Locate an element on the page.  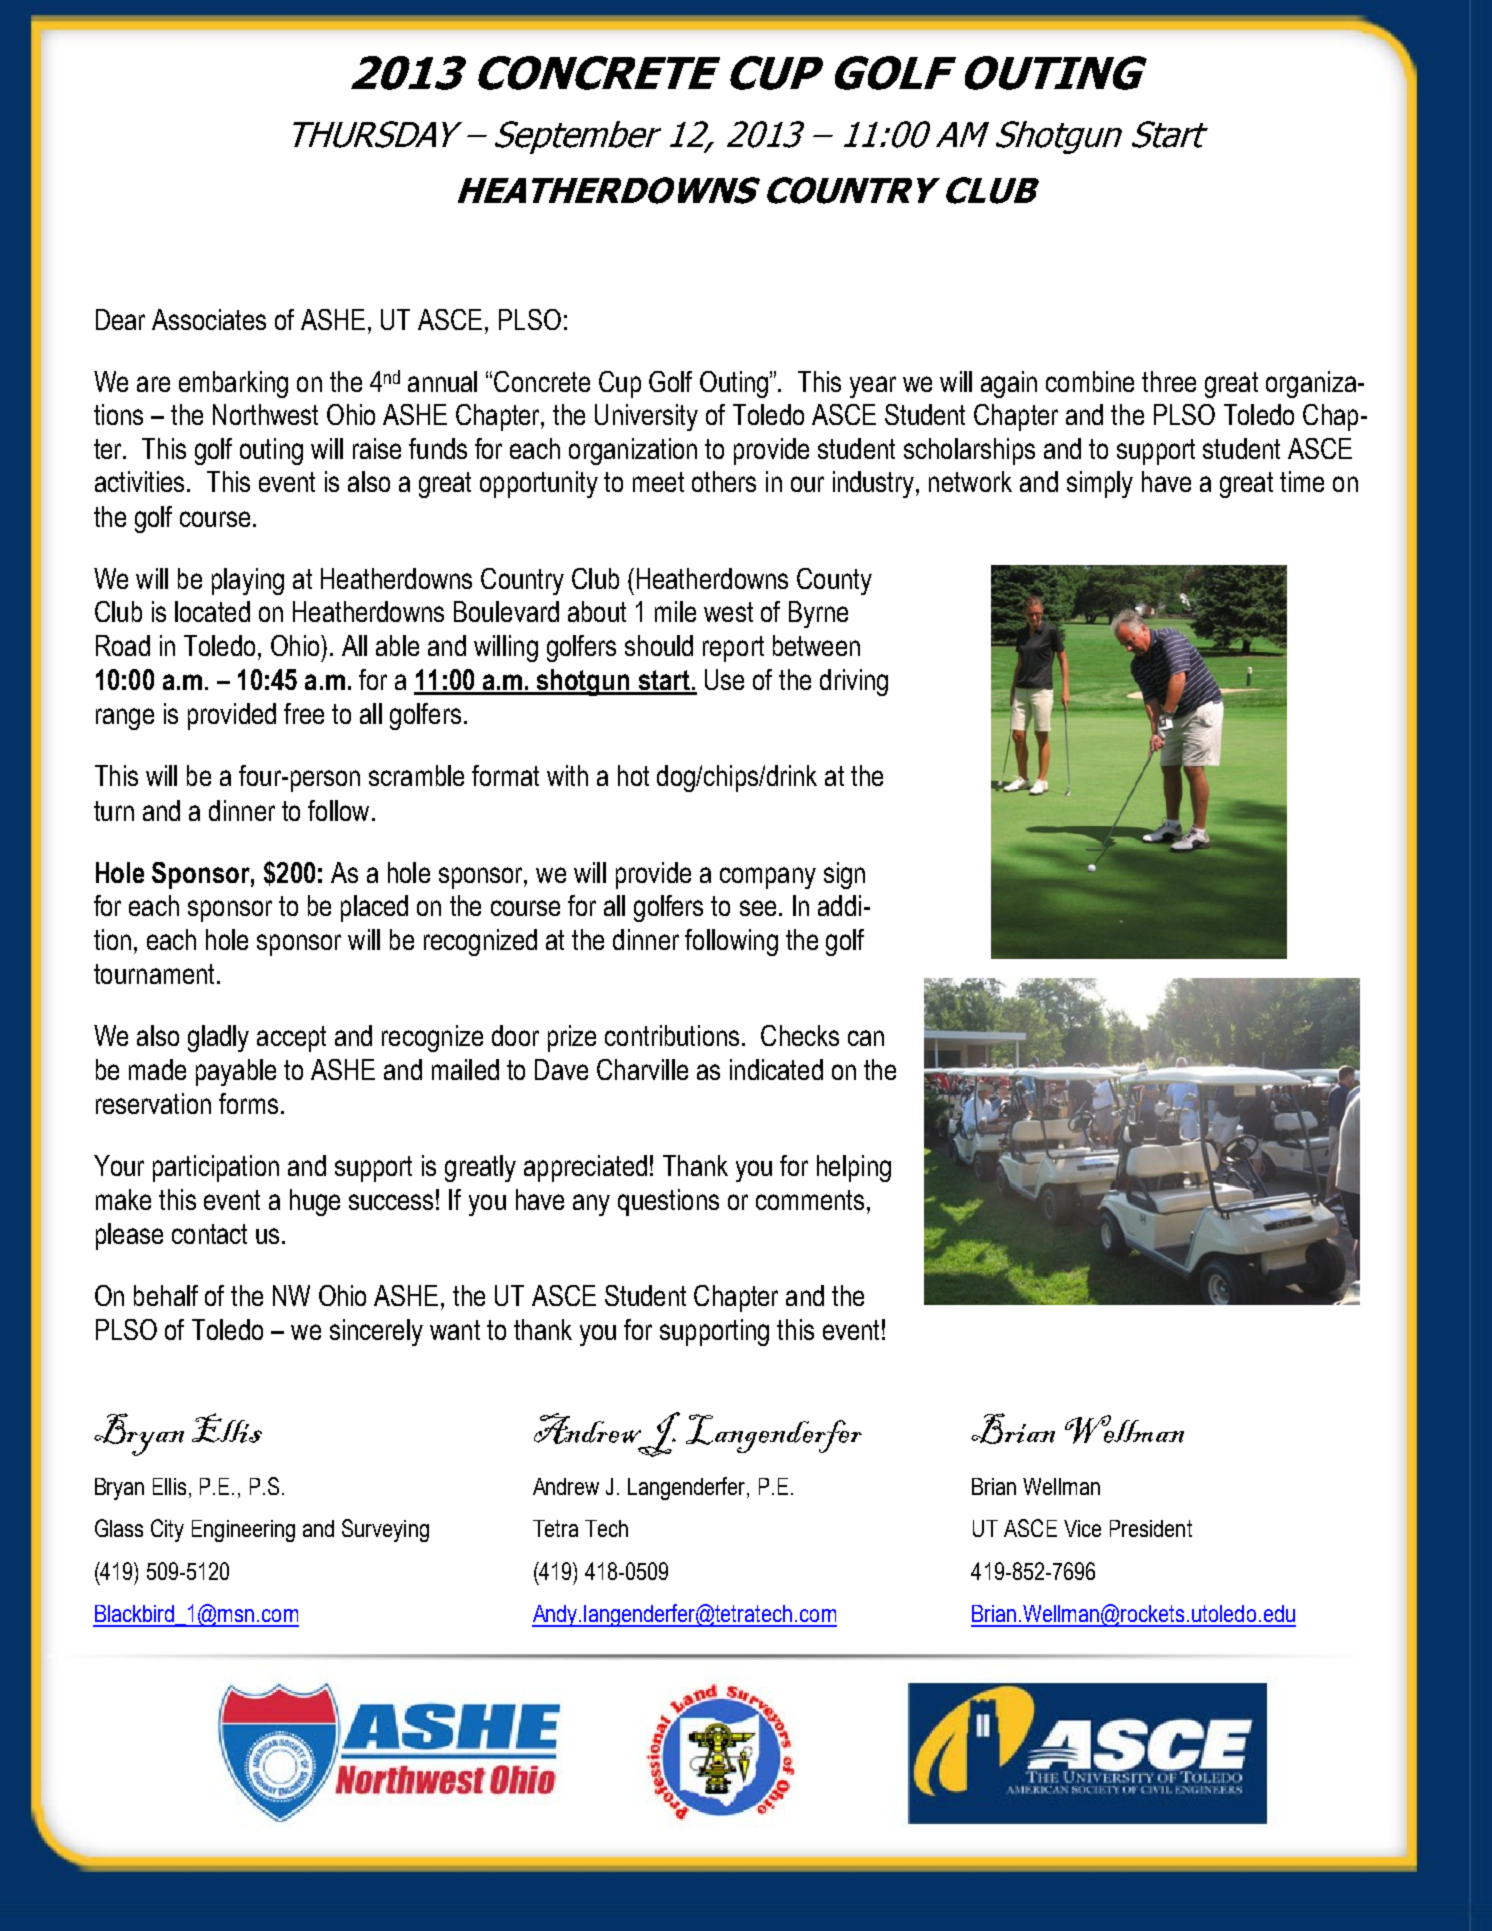
Engineering is located at coordinates (243, 1531).
